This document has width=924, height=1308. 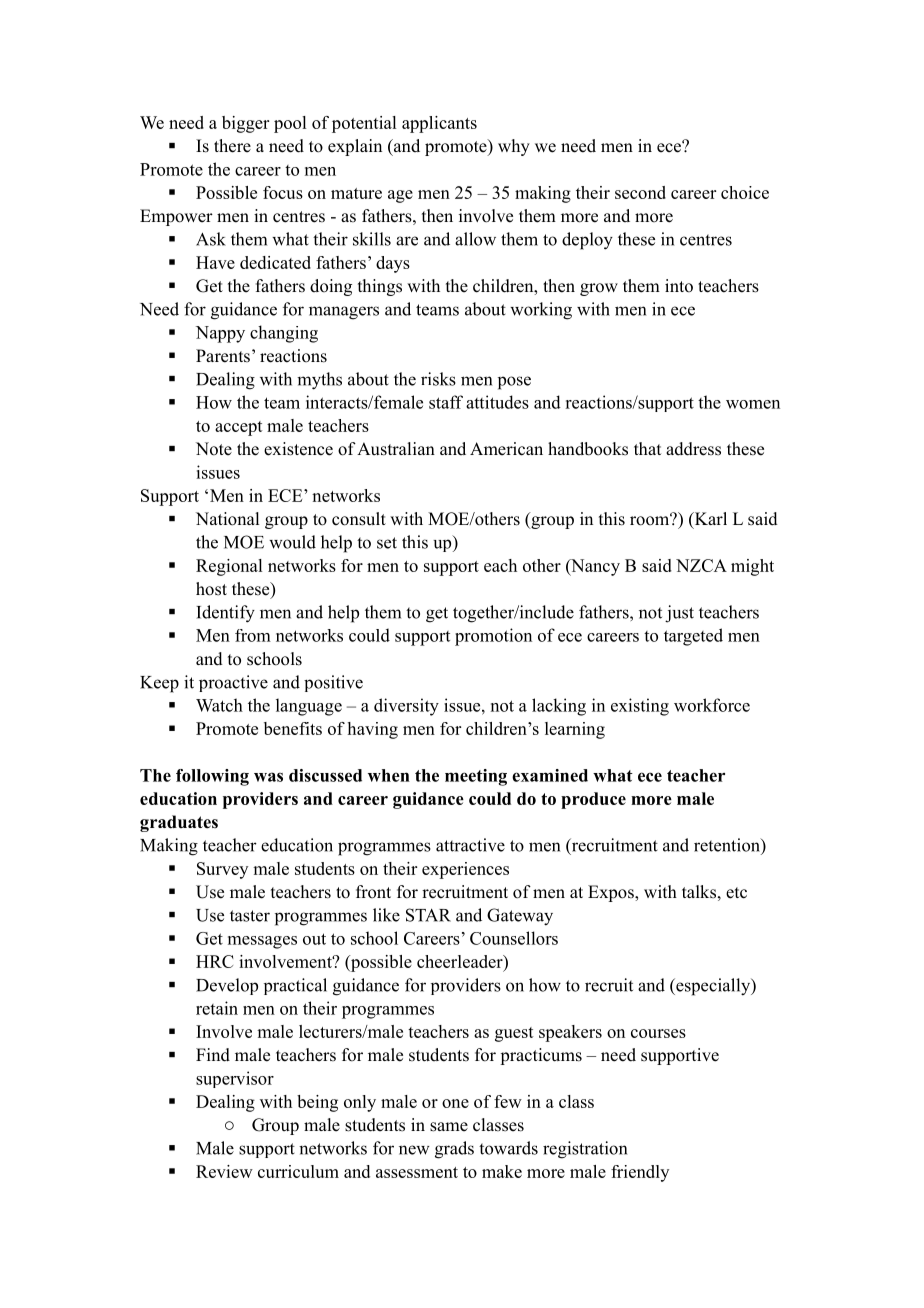 I want to click on American, so click(x=506, y=449).
